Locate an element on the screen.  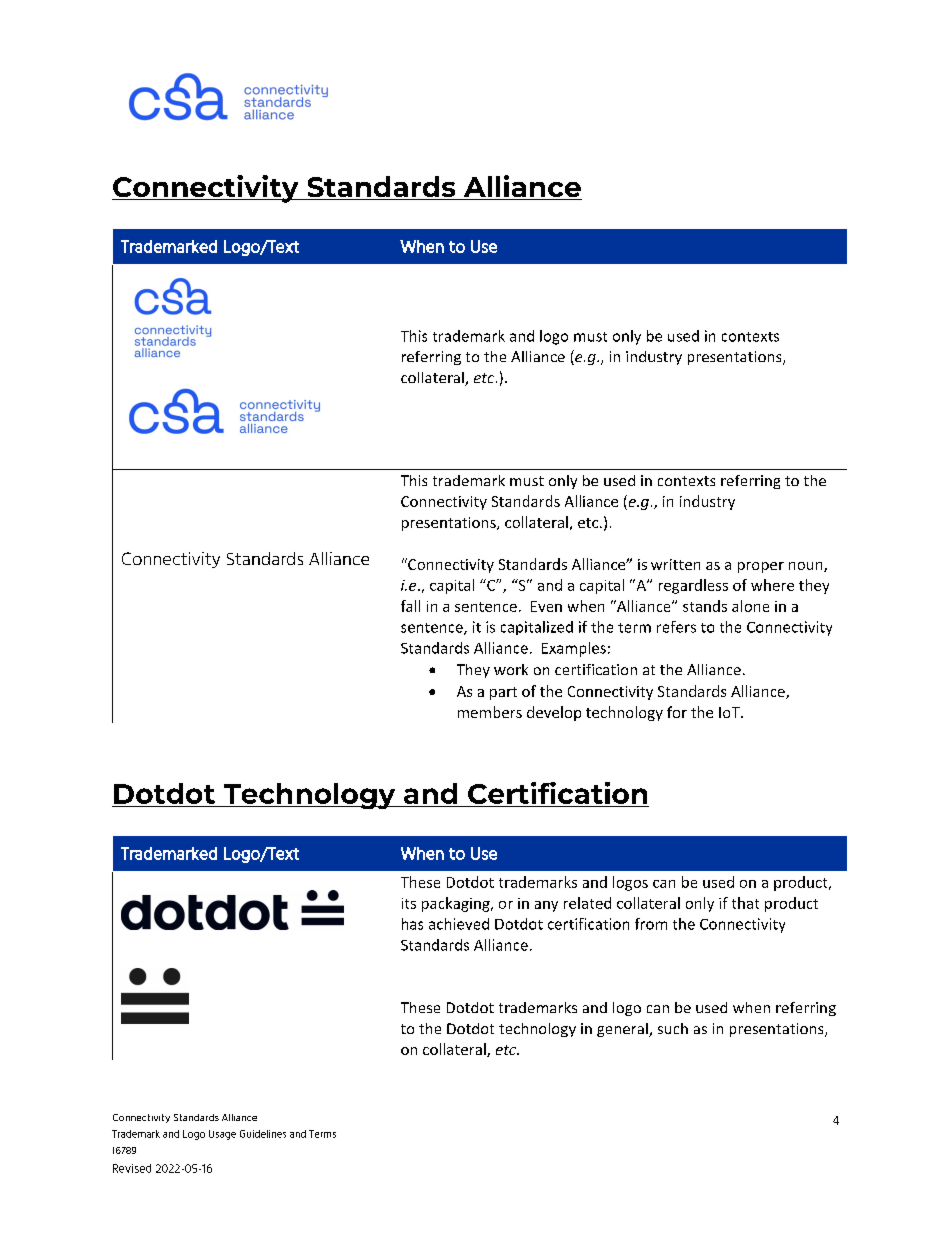
from is located at coordinates (651, 924).
